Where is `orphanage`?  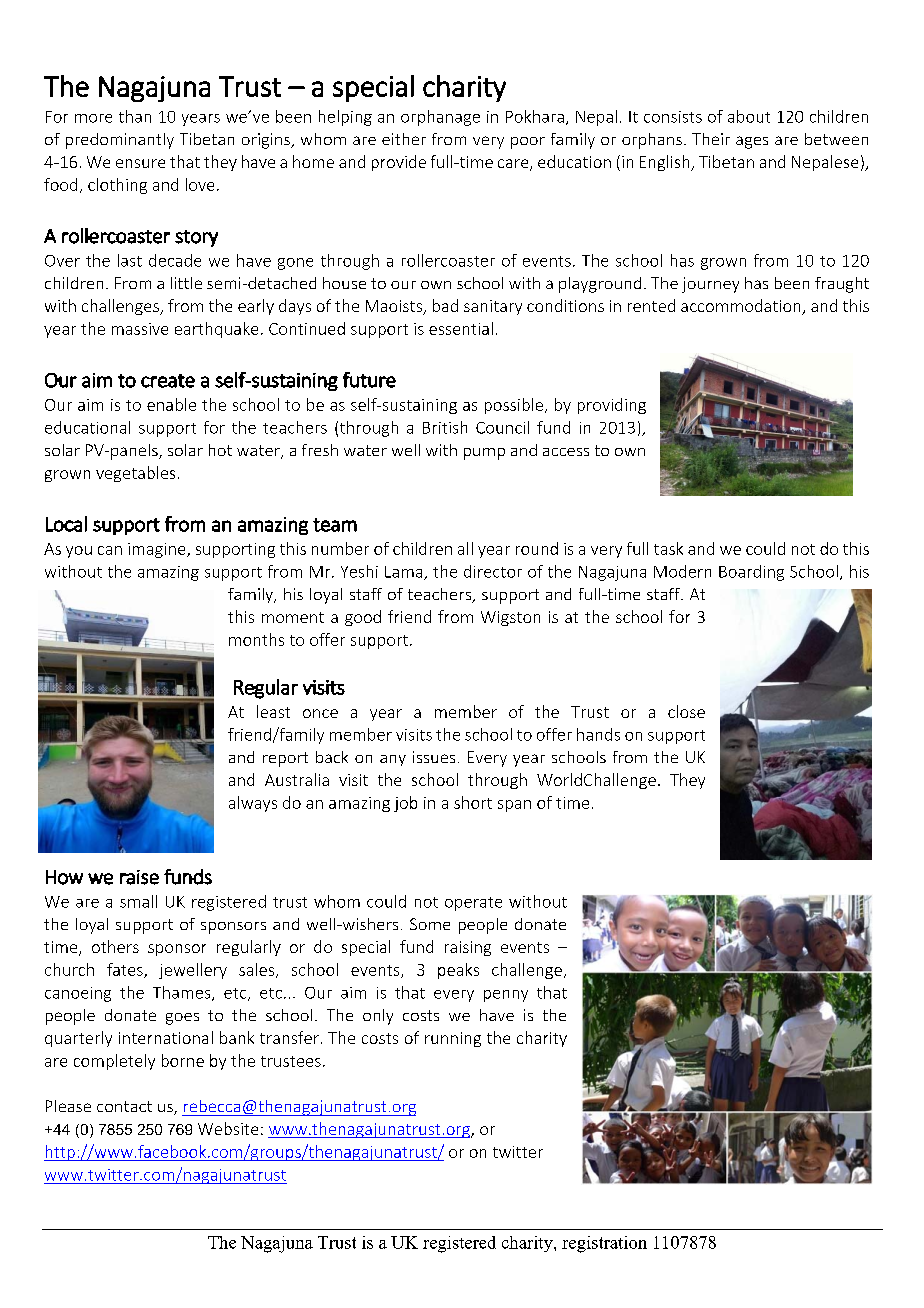 orphanage is located at coordinates (440, 118).
